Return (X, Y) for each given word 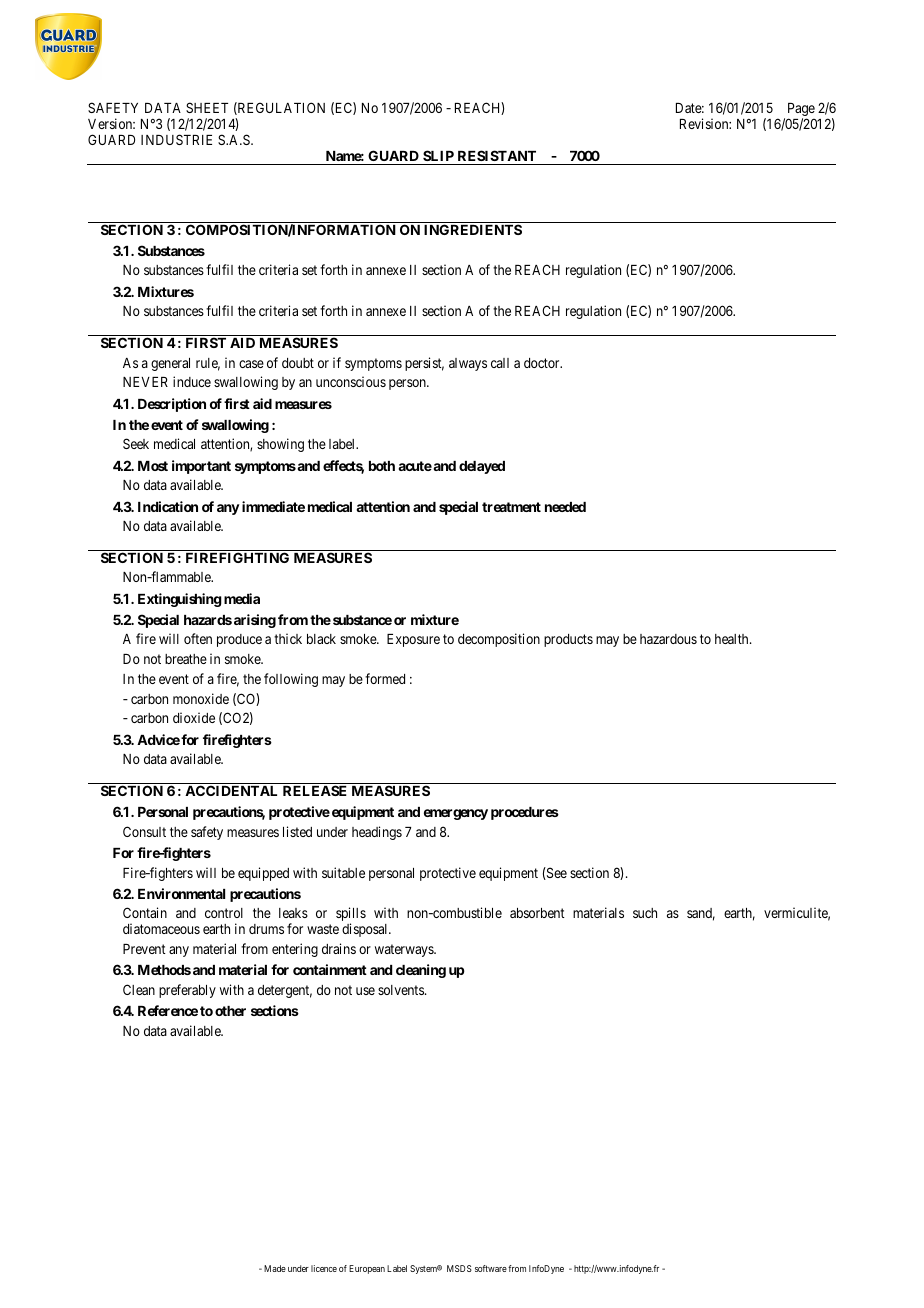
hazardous (668, 639)
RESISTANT (497, 155)
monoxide (201, 698)
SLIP (438, 155)
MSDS (459, 1268)
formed (385, 678)
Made (275, 1268)
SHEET (207, 107)
